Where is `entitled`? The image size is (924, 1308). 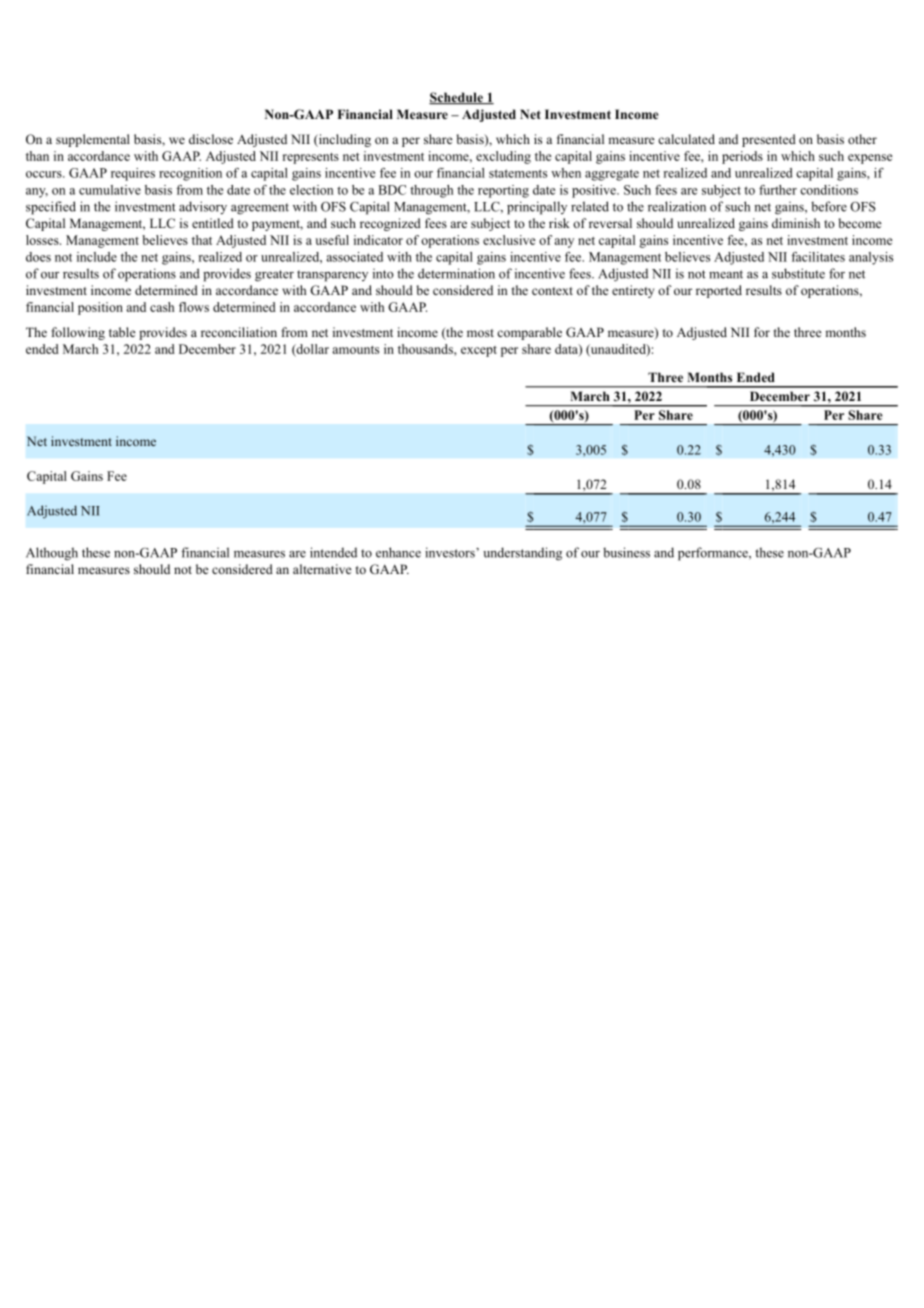 entitled is located at coordinates (213, 223).
